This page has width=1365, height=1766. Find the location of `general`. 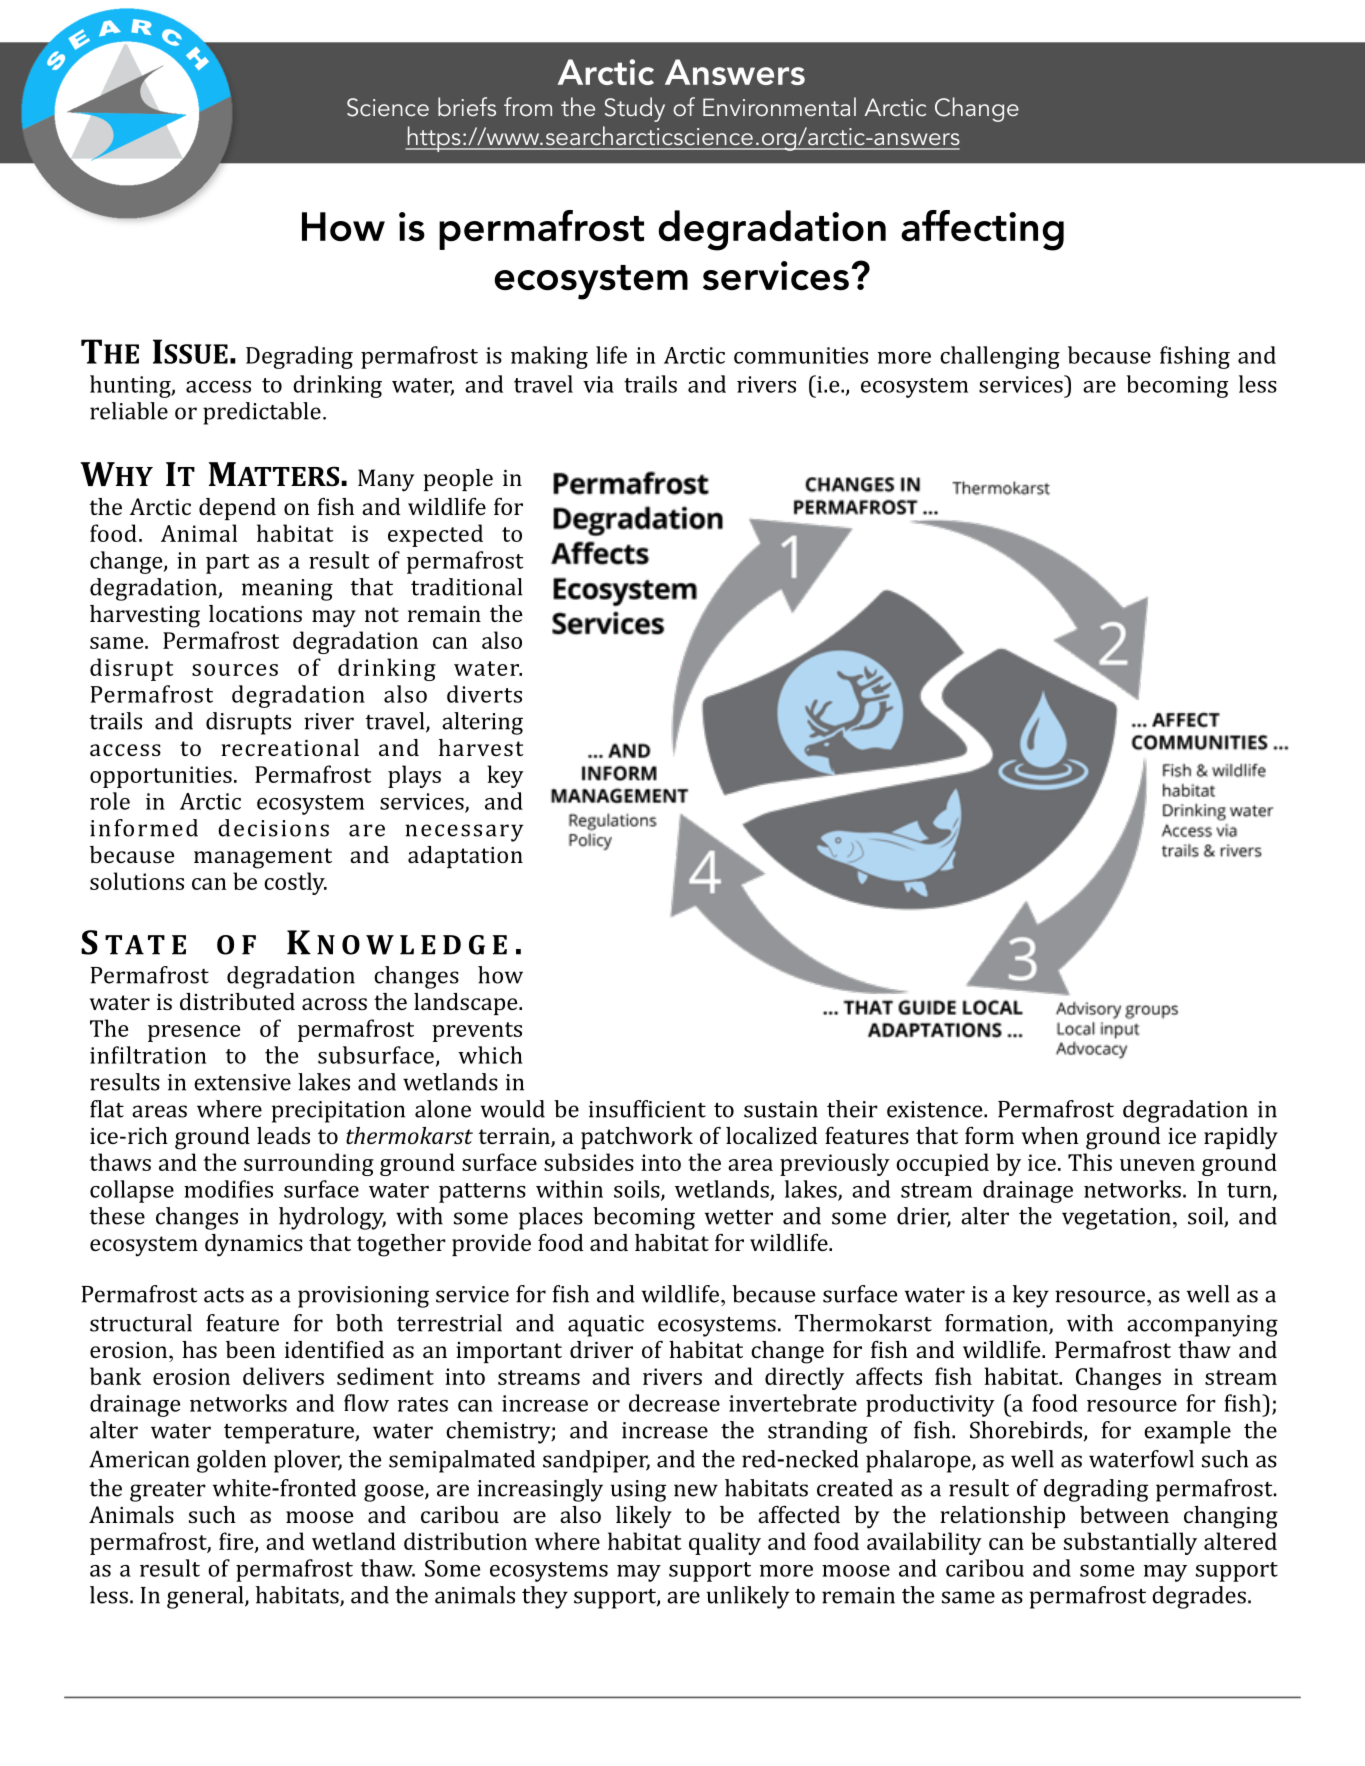

general is located at coordinates (206, 1597).
